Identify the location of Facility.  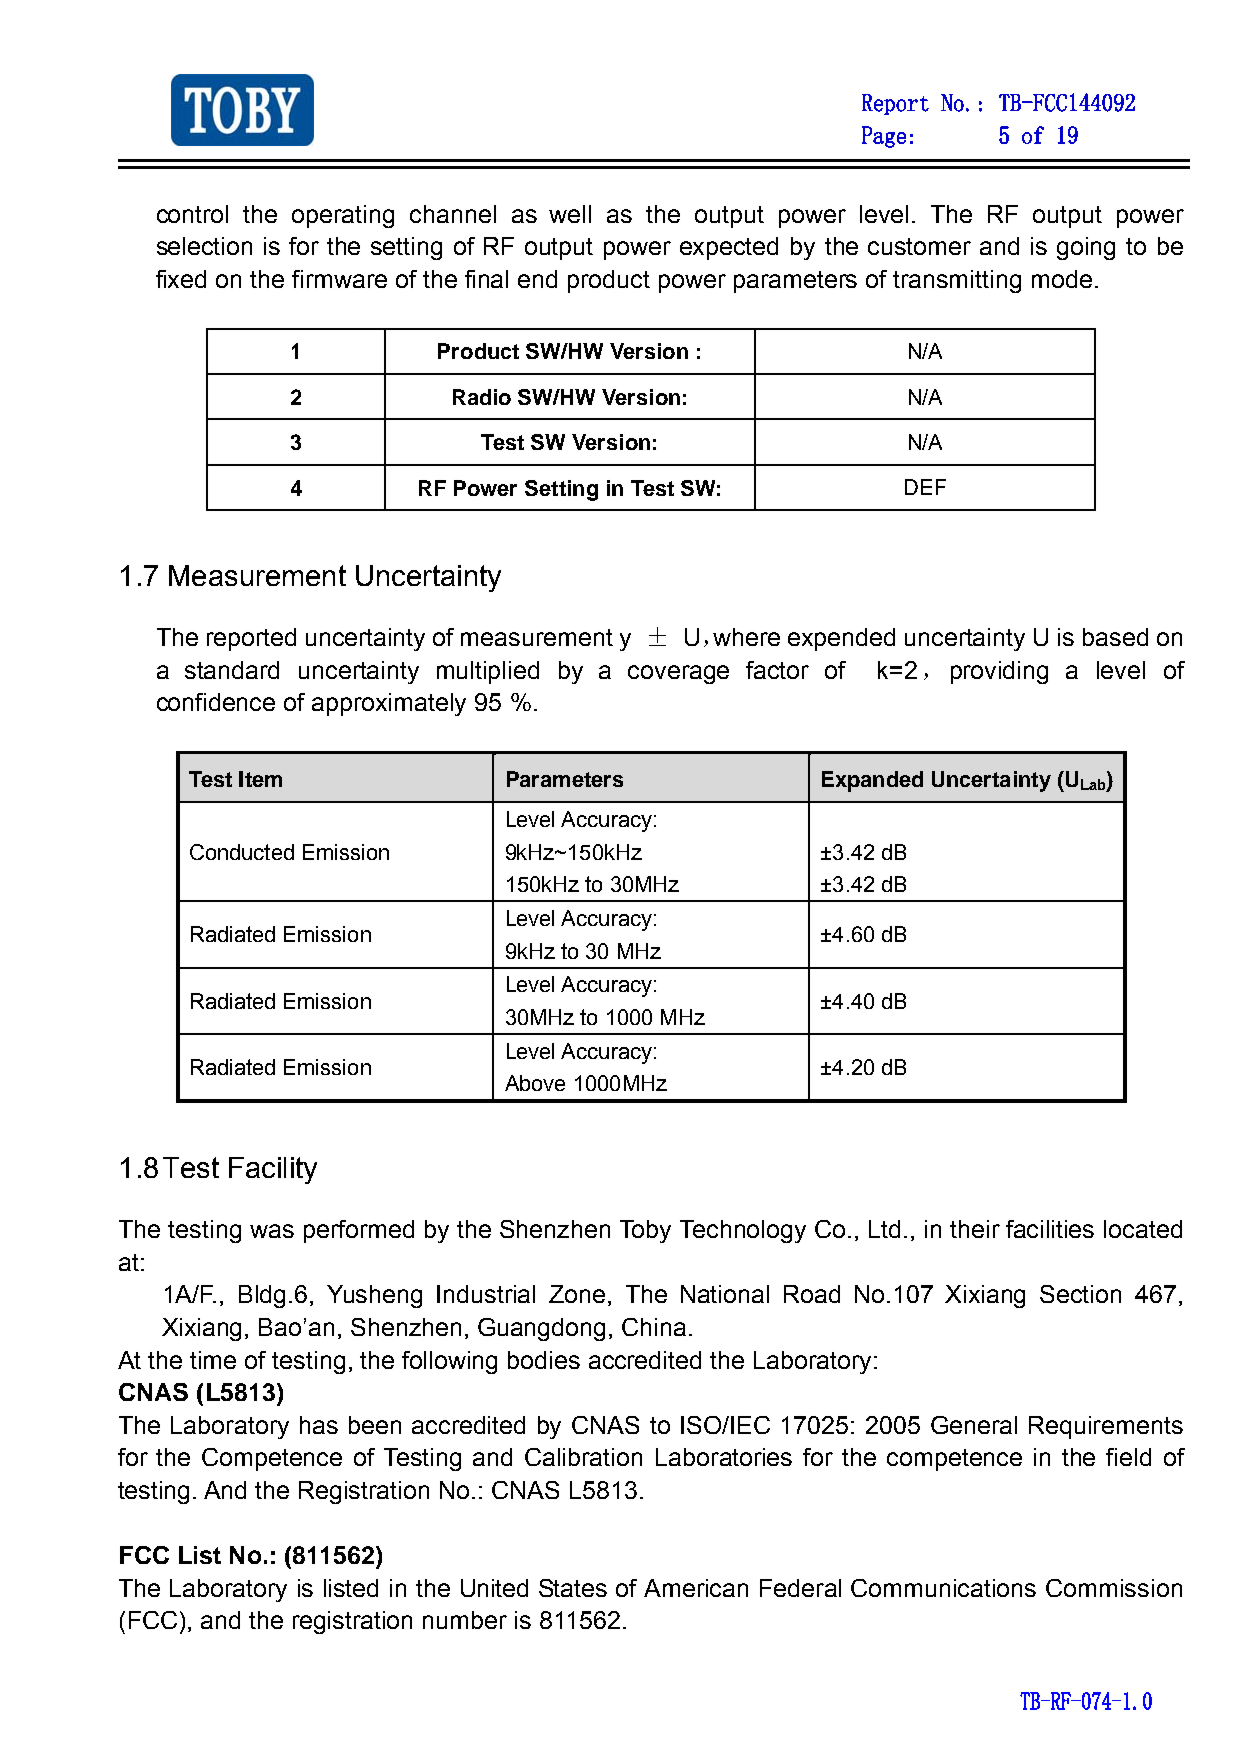
(273, 1170).
